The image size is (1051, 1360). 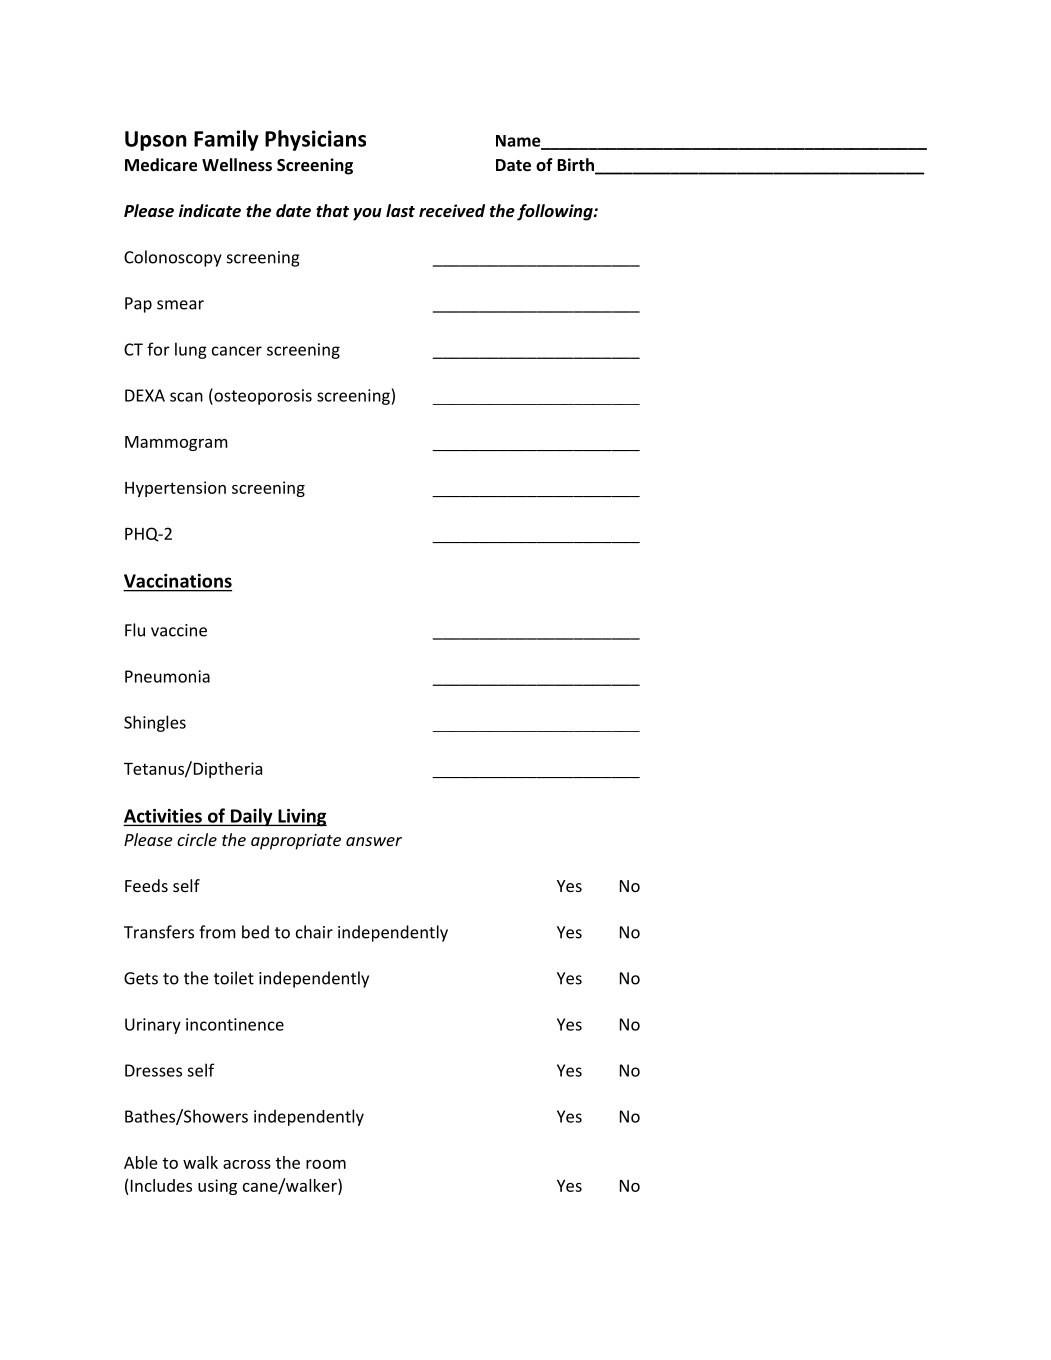 I want to click on received, so click(x=452, y=211).
